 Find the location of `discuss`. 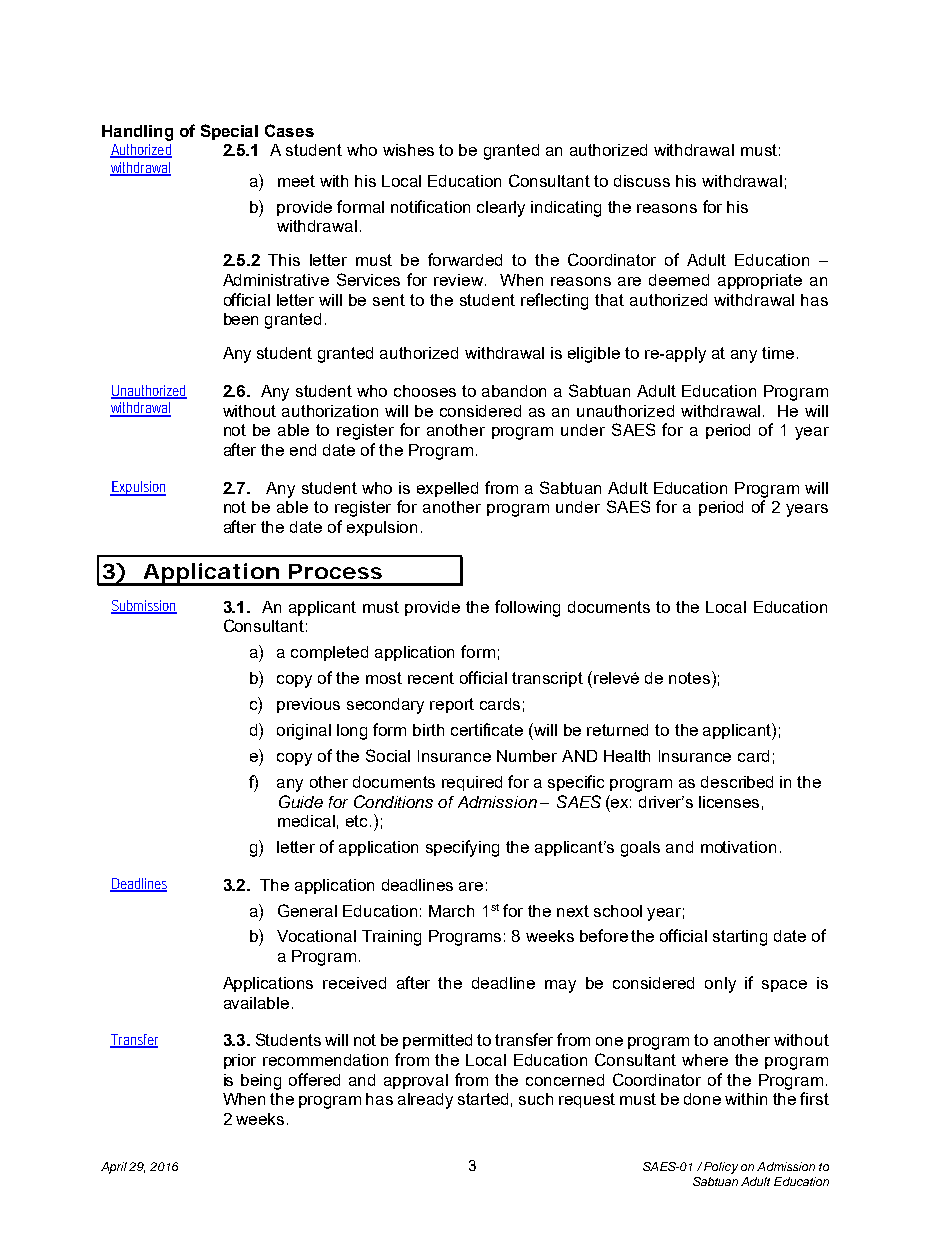

discuss is located at coordinates (642, 181).
